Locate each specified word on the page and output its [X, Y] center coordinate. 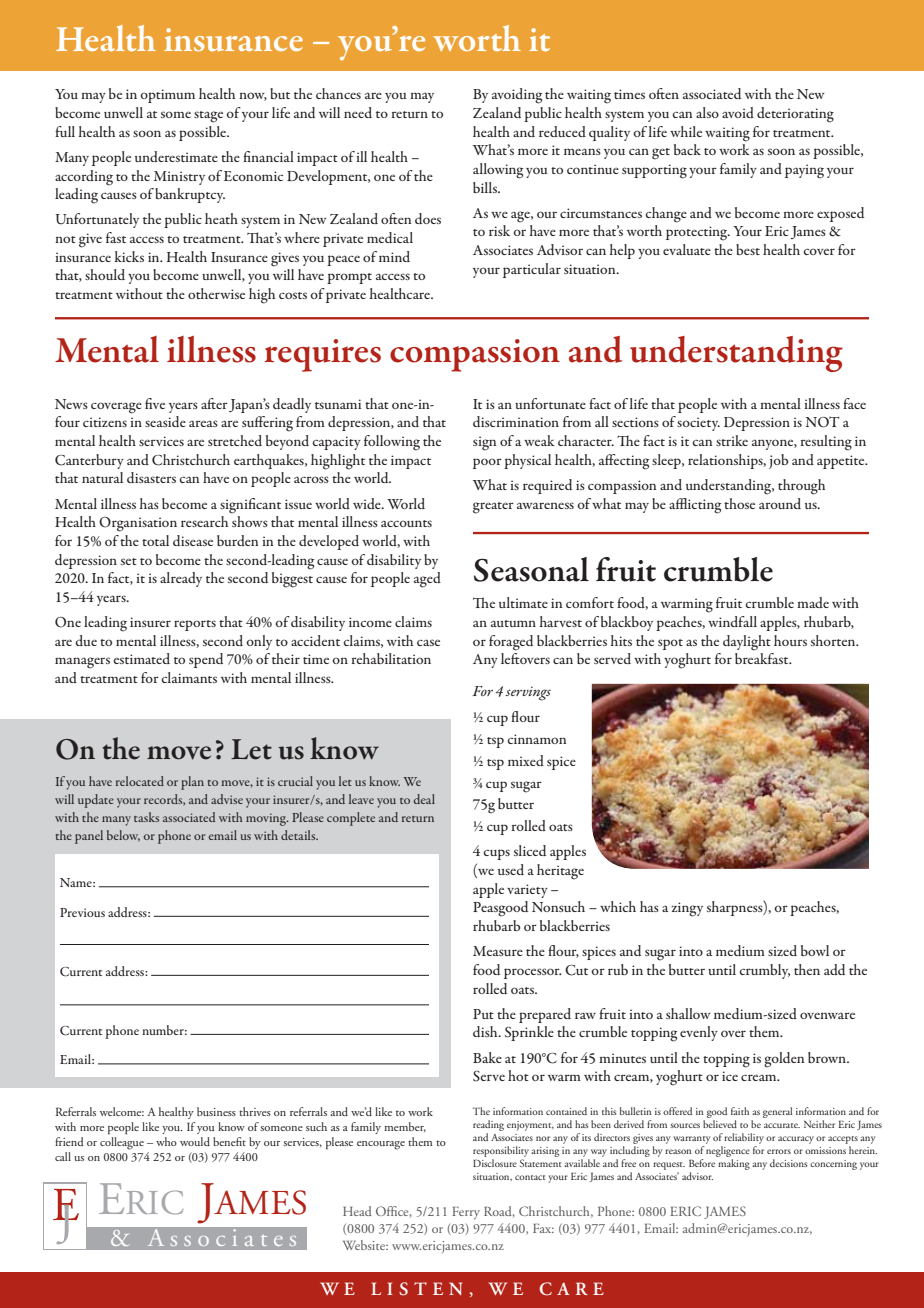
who [166, 1141]
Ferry [466, 1213]
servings [528, 694]
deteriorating [795, 115]
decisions [788, 1163]
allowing [498, 171]
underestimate [176, 156]
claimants [189, 677]
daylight [747, 643]
